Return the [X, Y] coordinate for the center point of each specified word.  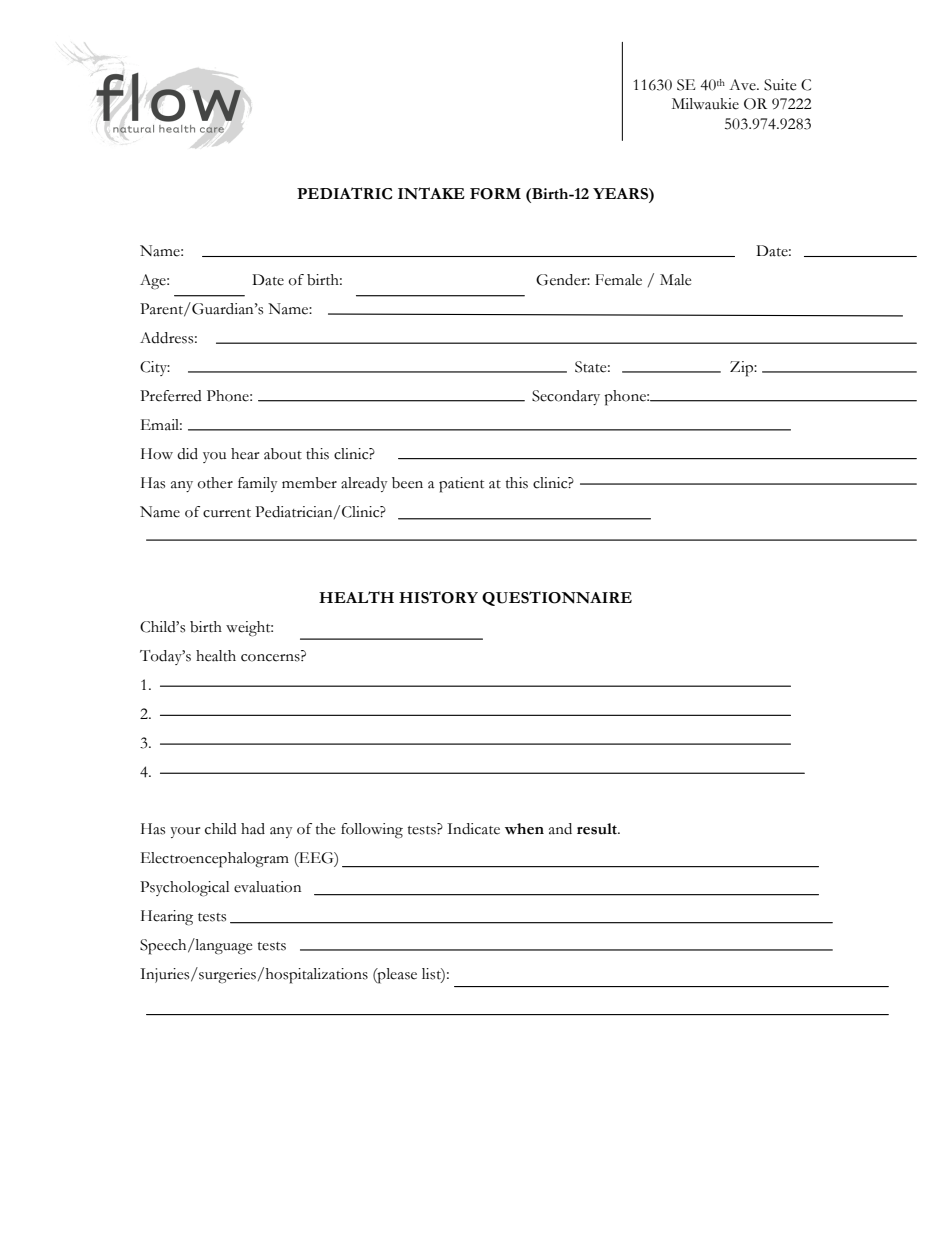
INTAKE [431, 193]
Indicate [473, 829]
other [215, 483]
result [598, 829]
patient [461, 485]
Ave [743, 85]
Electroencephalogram [215, 860]
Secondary [566, 397]
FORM [495, 194]
